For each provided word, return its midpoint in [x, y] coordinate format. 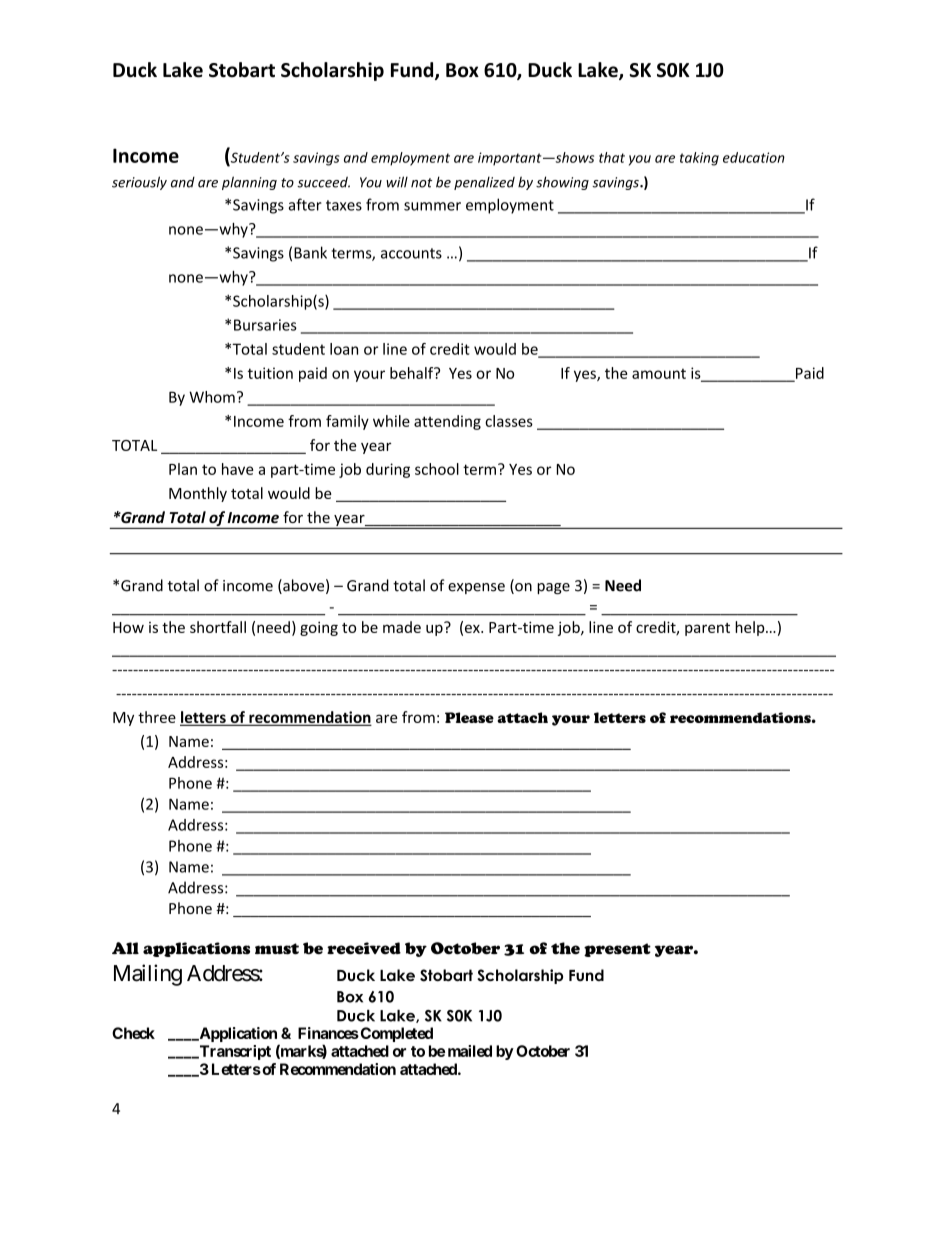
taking [699, 159]
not [421, 183]
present [617, 950]
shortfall [218, 627]
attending [447, 422]
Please [469, 717]
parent [707, 629]
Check [133, 1033]
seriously [139, 183]
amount [659, 373]
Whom [212, 397]
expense [476, 588]
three [157, 717]
